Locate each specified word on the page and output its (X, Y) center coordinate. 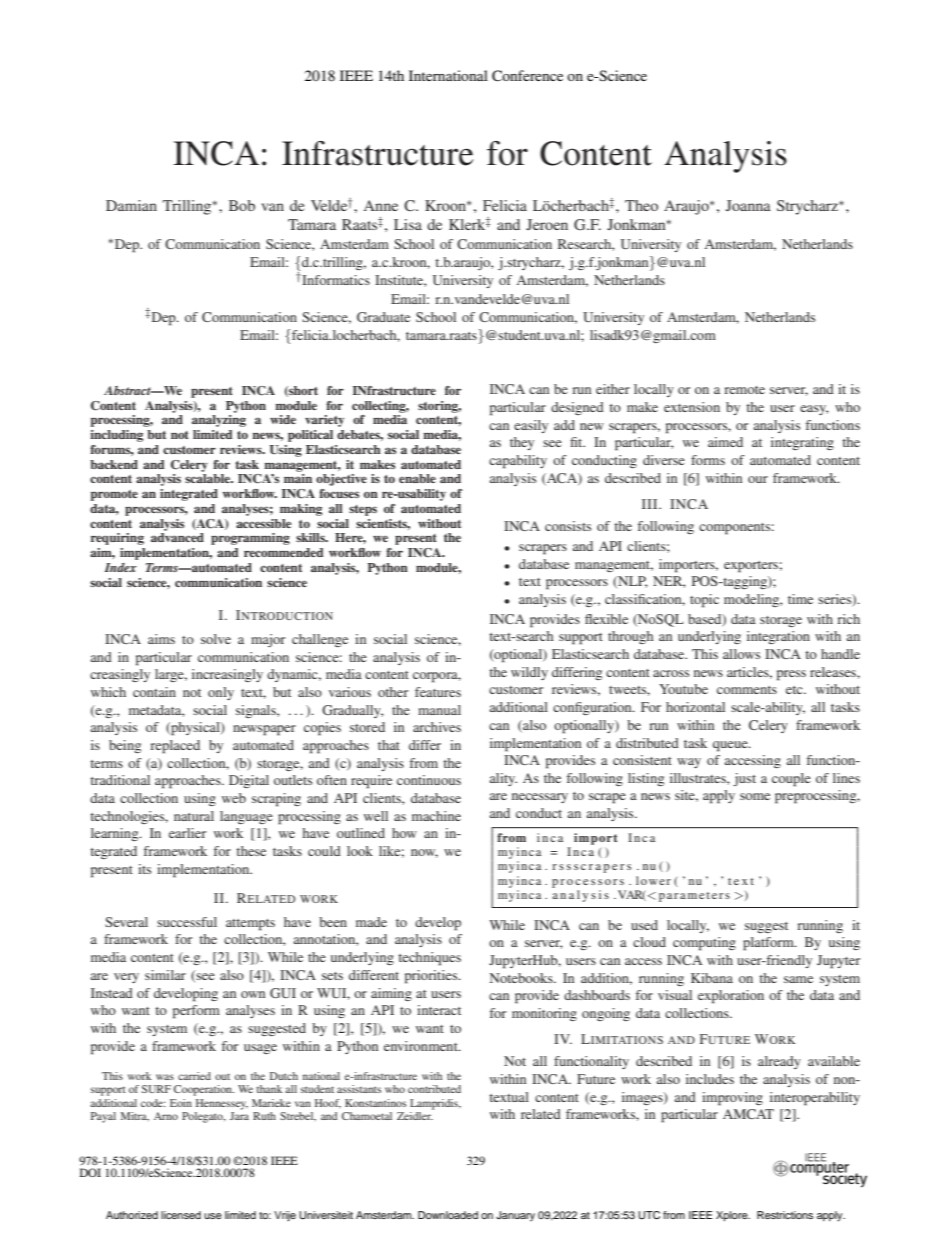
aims (161, 639)
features (438, 692)
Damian (131, 205)
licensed (181, 1215)
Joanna (748, 205)
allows (741, 654)
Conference (527, 76)
